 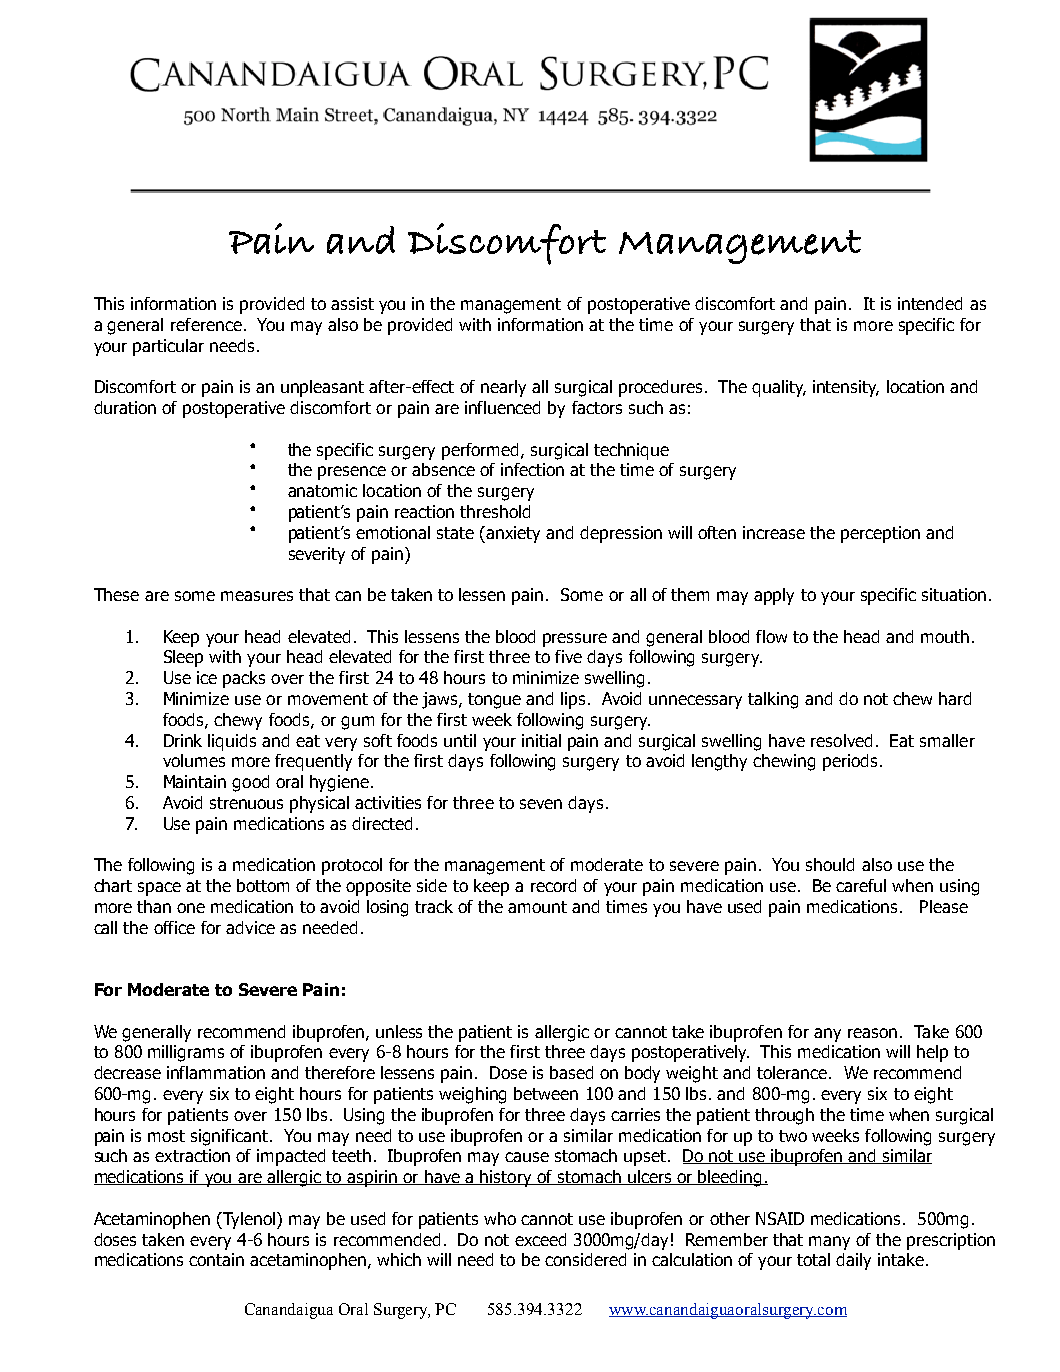 I want to click on anxiety, so click(x=513, y=534).
